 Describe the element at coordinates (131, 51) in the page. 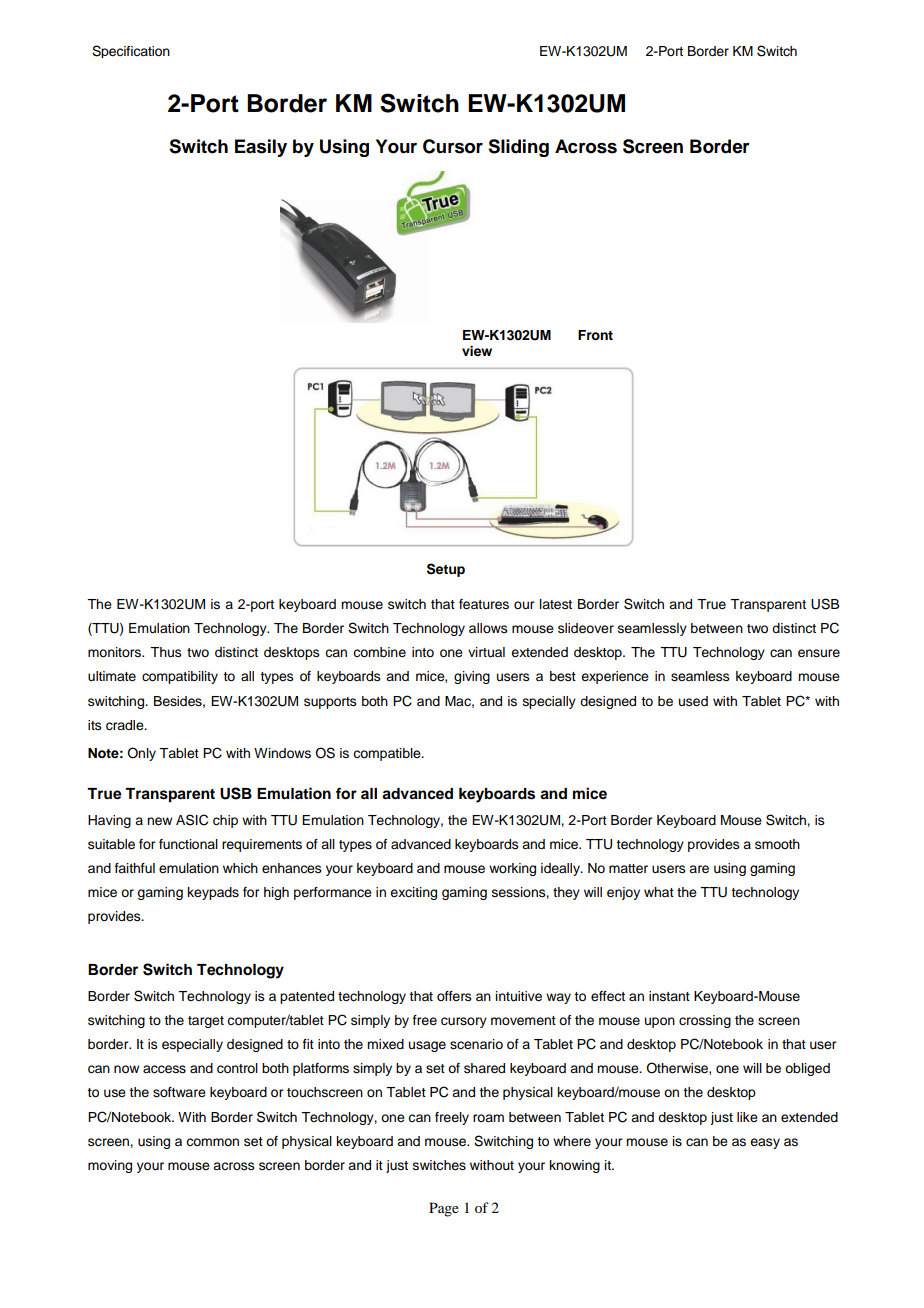

I see `Specification` at that location.
